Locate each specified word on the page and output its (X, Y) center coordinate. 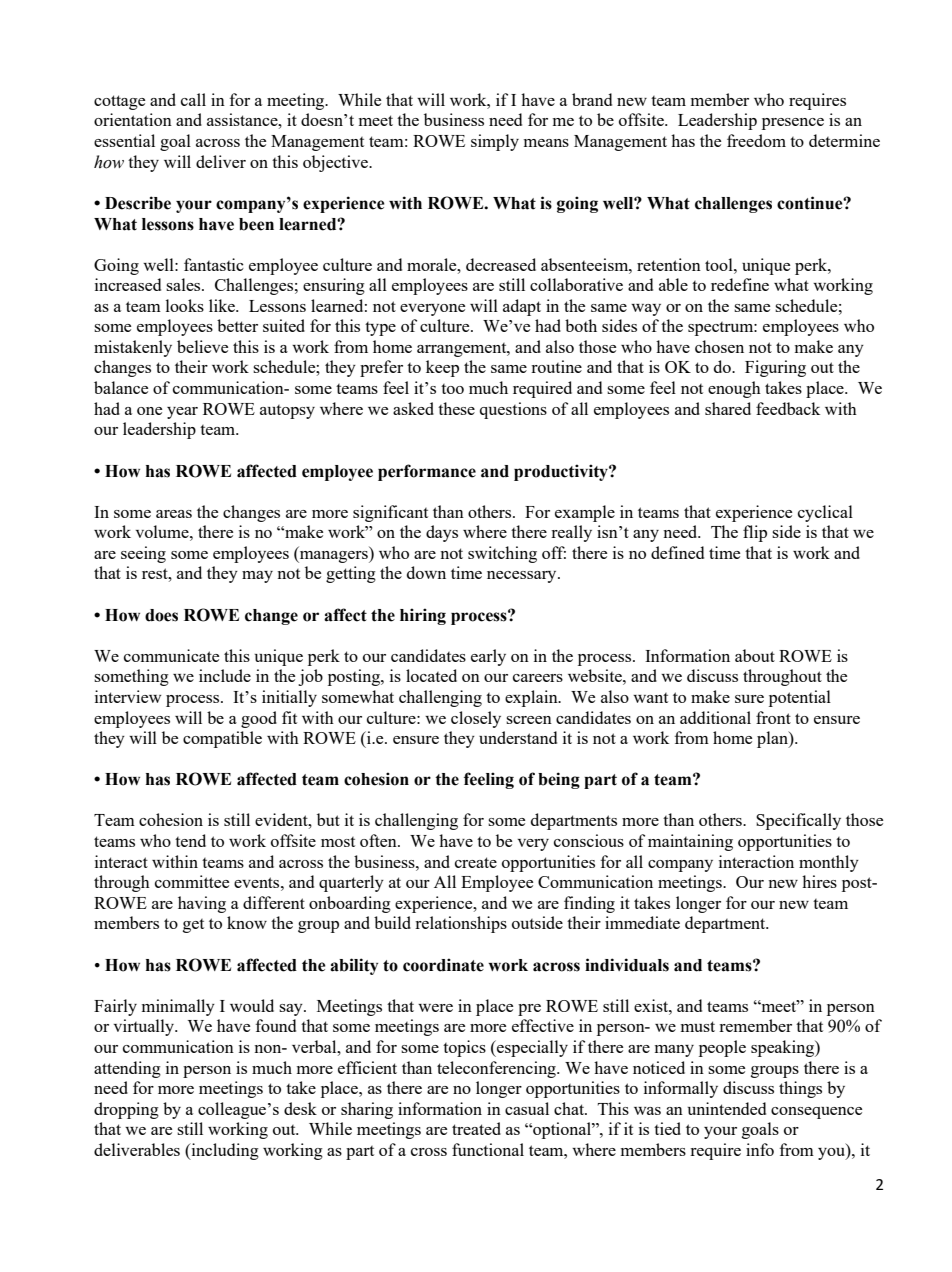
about (755, 655)
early (488, 657)
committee (192, 881)
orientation (133, 119)
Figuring (775, 368)
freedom (756, 140)
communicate (171, 655)
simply (495, 142)
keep (442, 368)
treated (476, 1128)
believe (202, 346)
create (476, 862)
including (224, 1151)
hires (819, 881)
